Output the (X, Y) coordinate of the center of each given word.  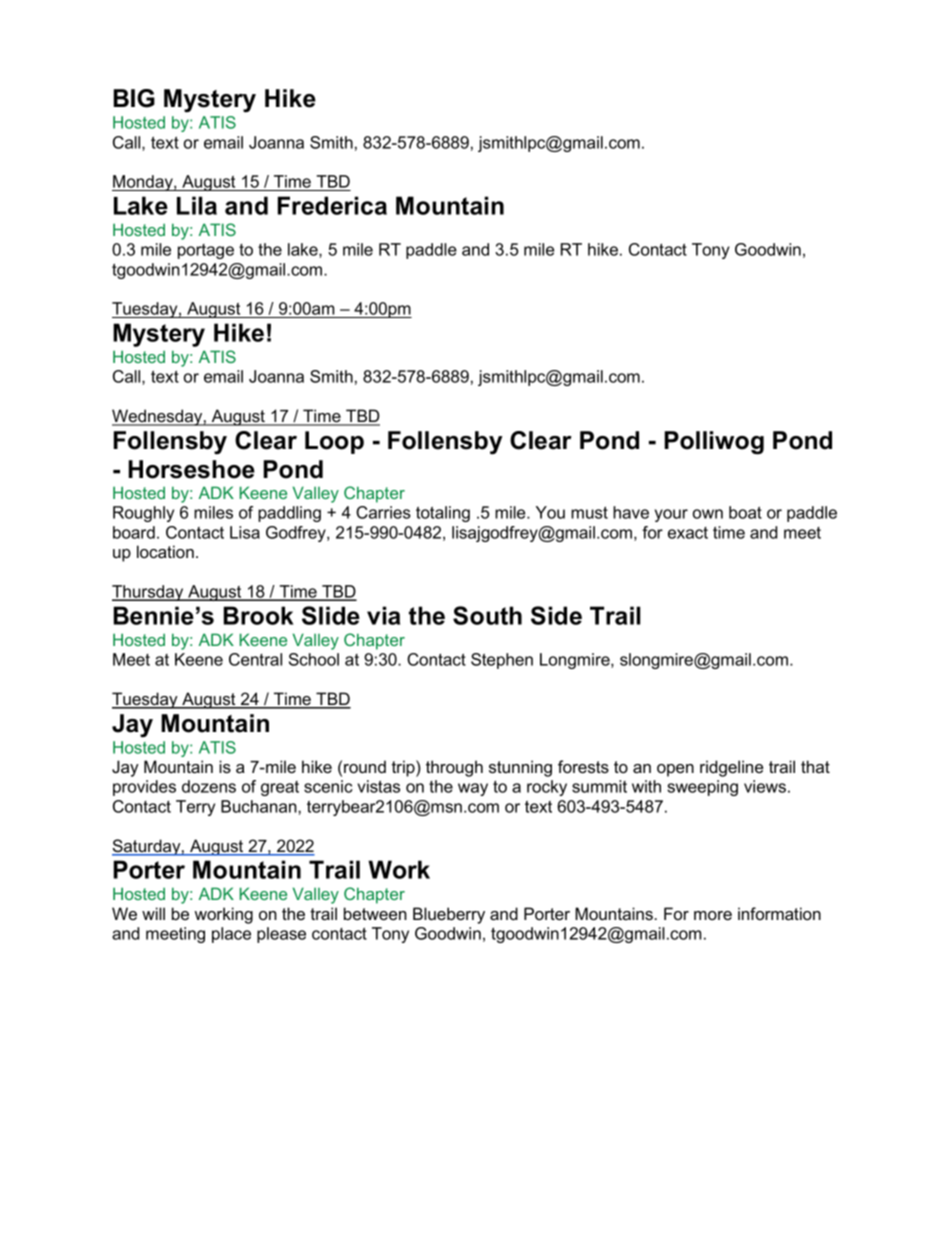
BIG (134, 98)
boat (745, 512)
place (231, 935)
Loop (334, 442)
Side (556, 615)
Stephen (502, 661)
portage (206, 251)
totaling (443, 514)
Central (255, 659)
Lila (197, 205)
